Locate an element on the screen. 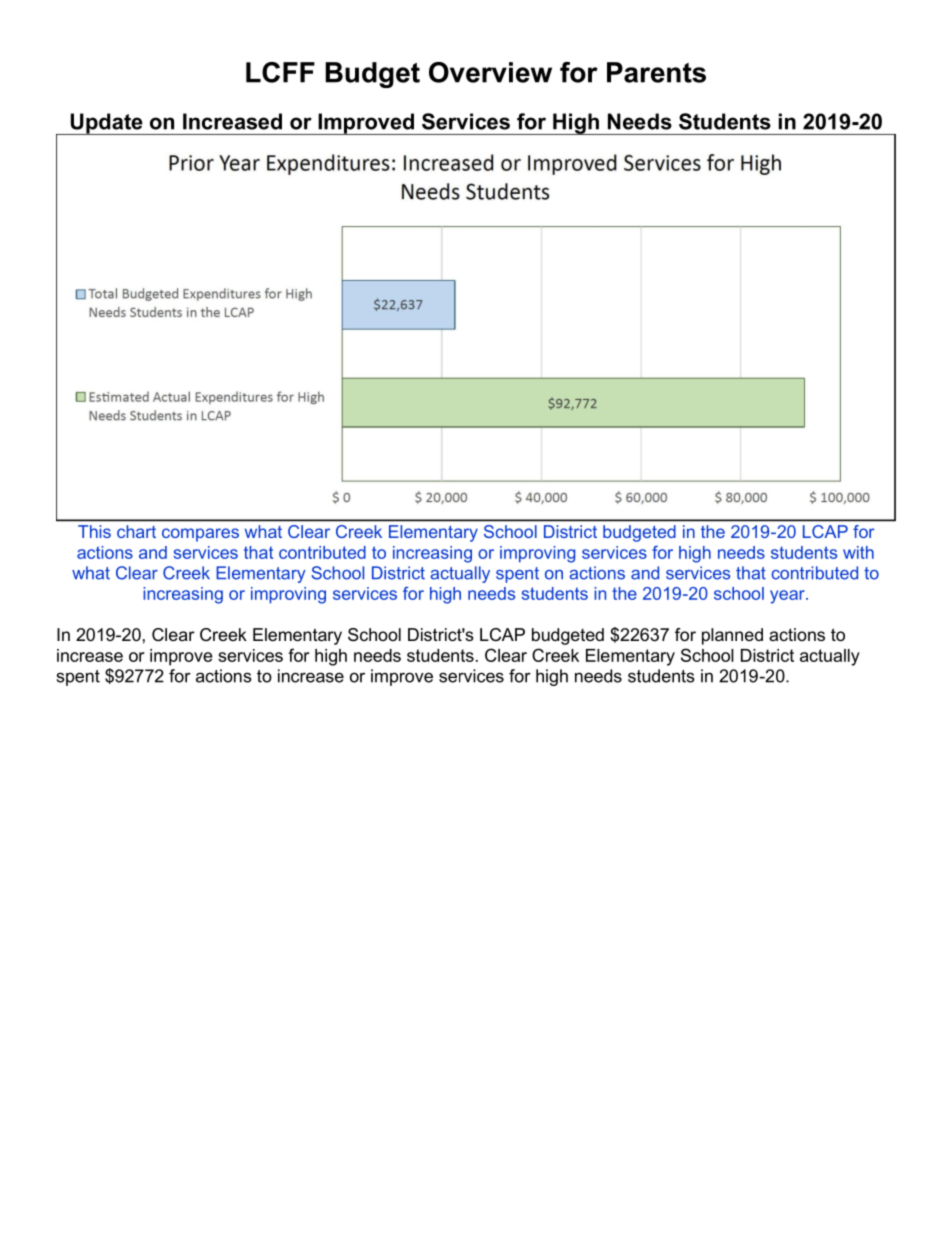  planned is located at coordinates (732, 636).
